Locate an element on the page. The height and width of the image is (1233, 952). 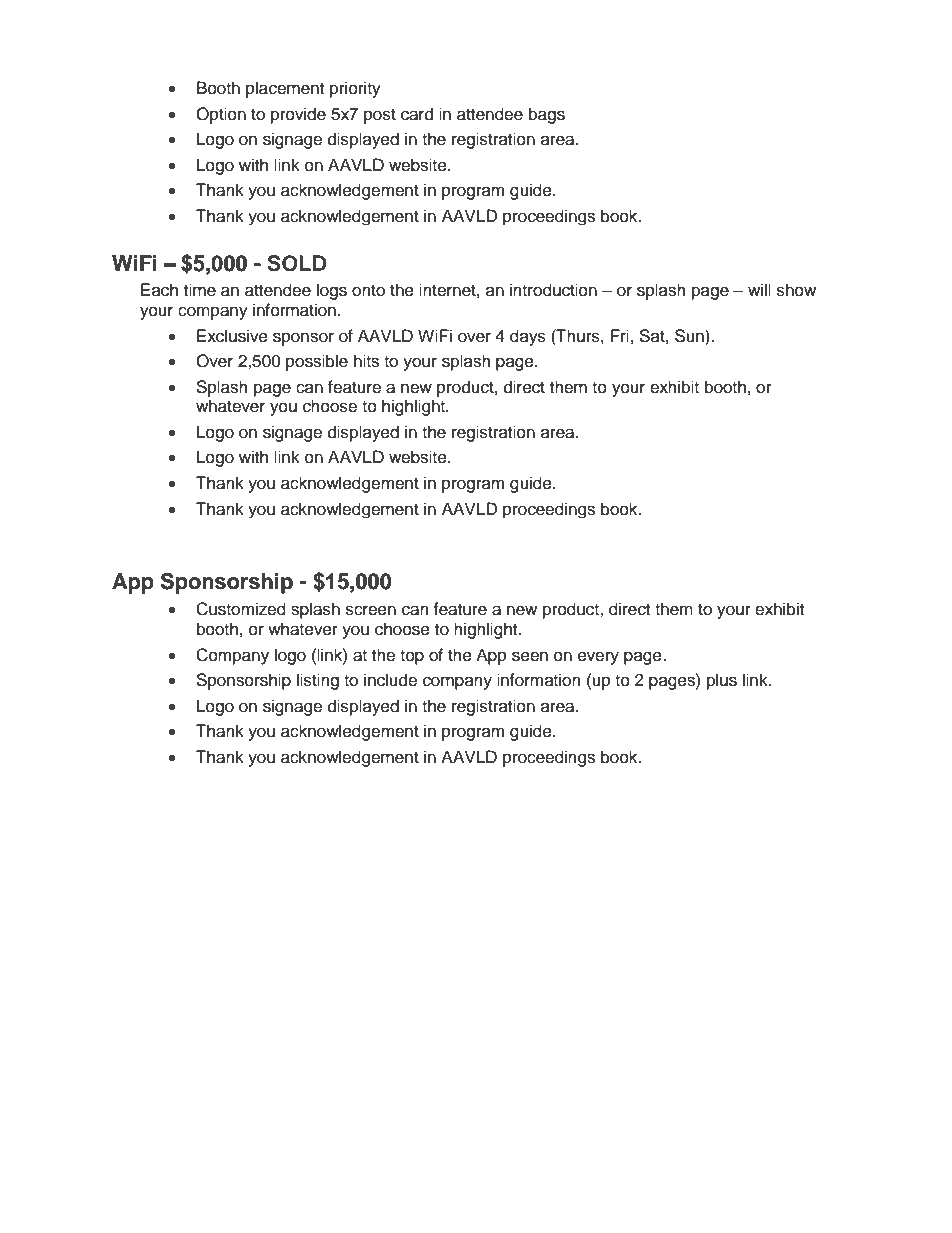
listing is located at coordinates (318, 681).
